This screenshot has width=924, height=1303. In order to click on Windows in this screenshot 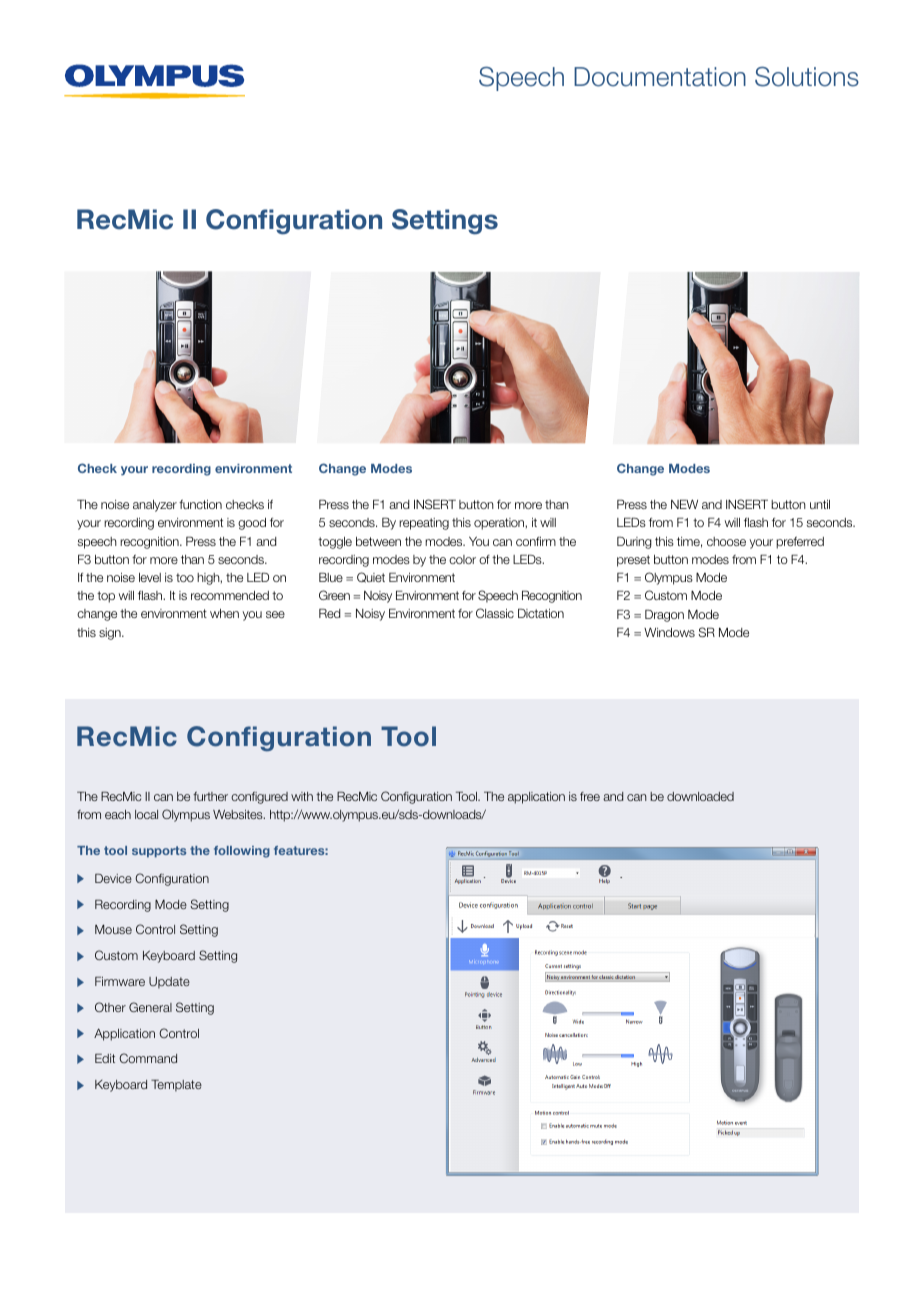, I will do `click(669, 632)`.
